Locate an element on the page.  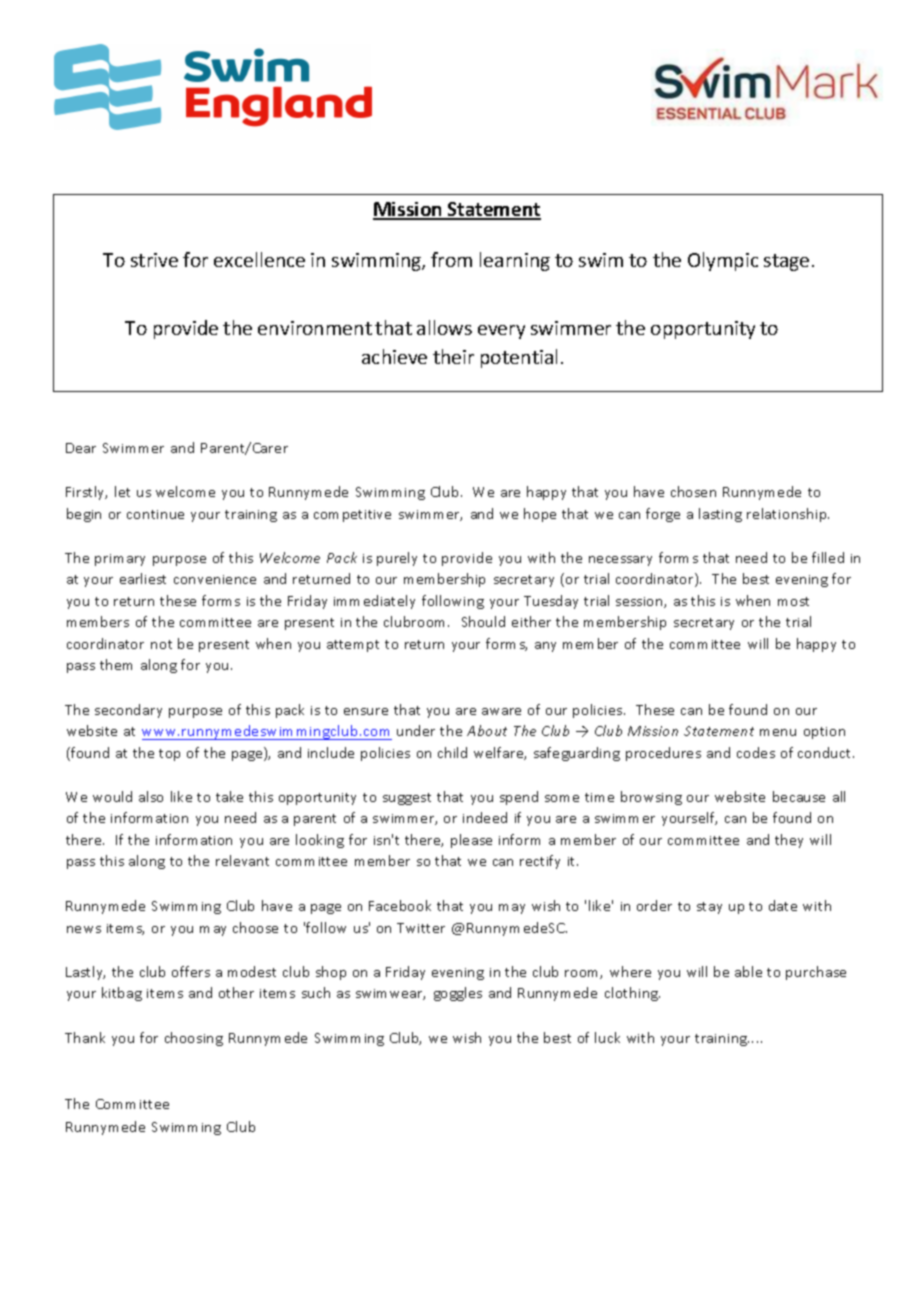
Olympic is located at coordinates (723, 261).
